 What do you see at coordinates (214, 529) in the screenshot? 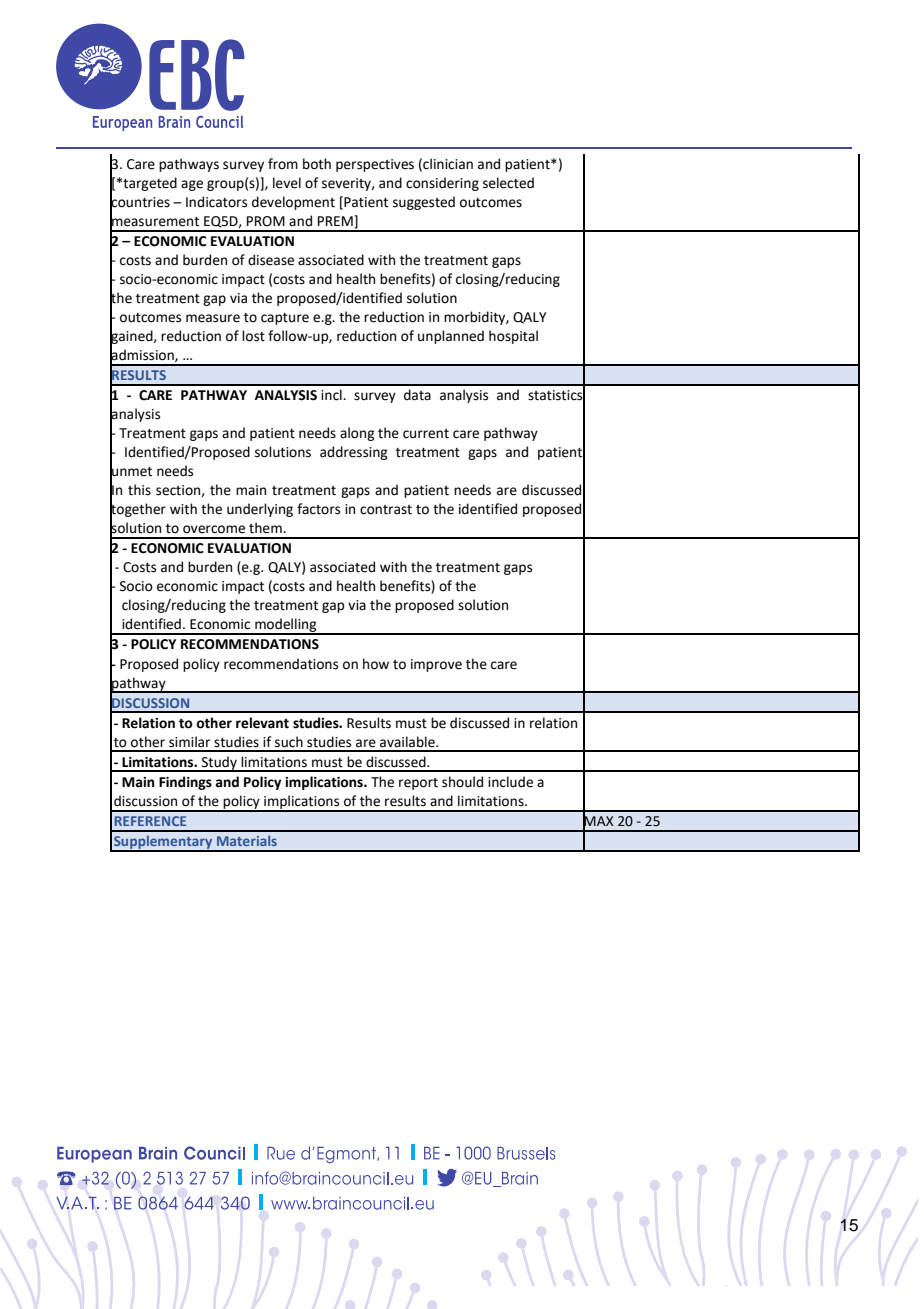
I see `overcome` at bounding box center [214, 529].
